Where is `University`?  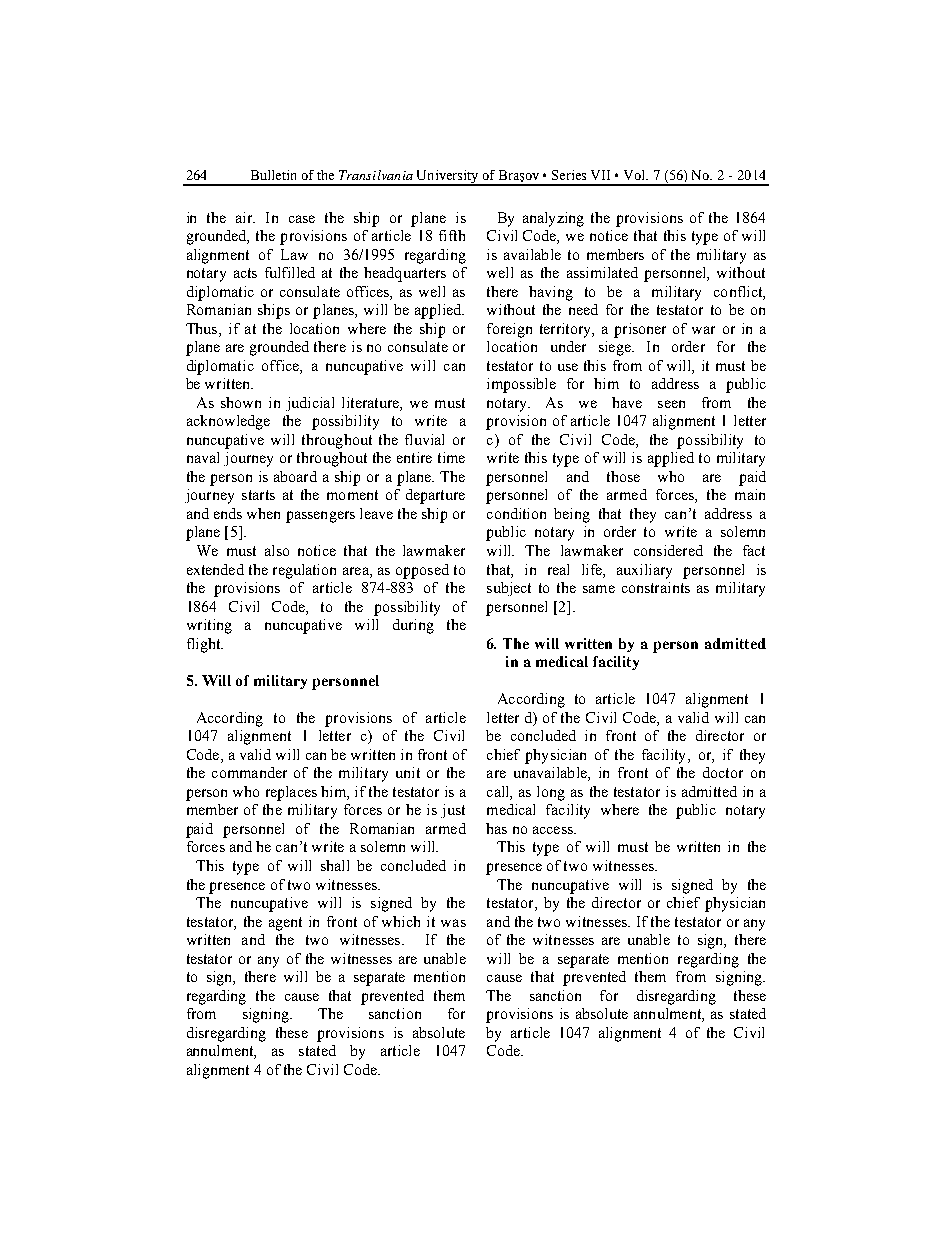 University is located at coordinates (447, 177).
